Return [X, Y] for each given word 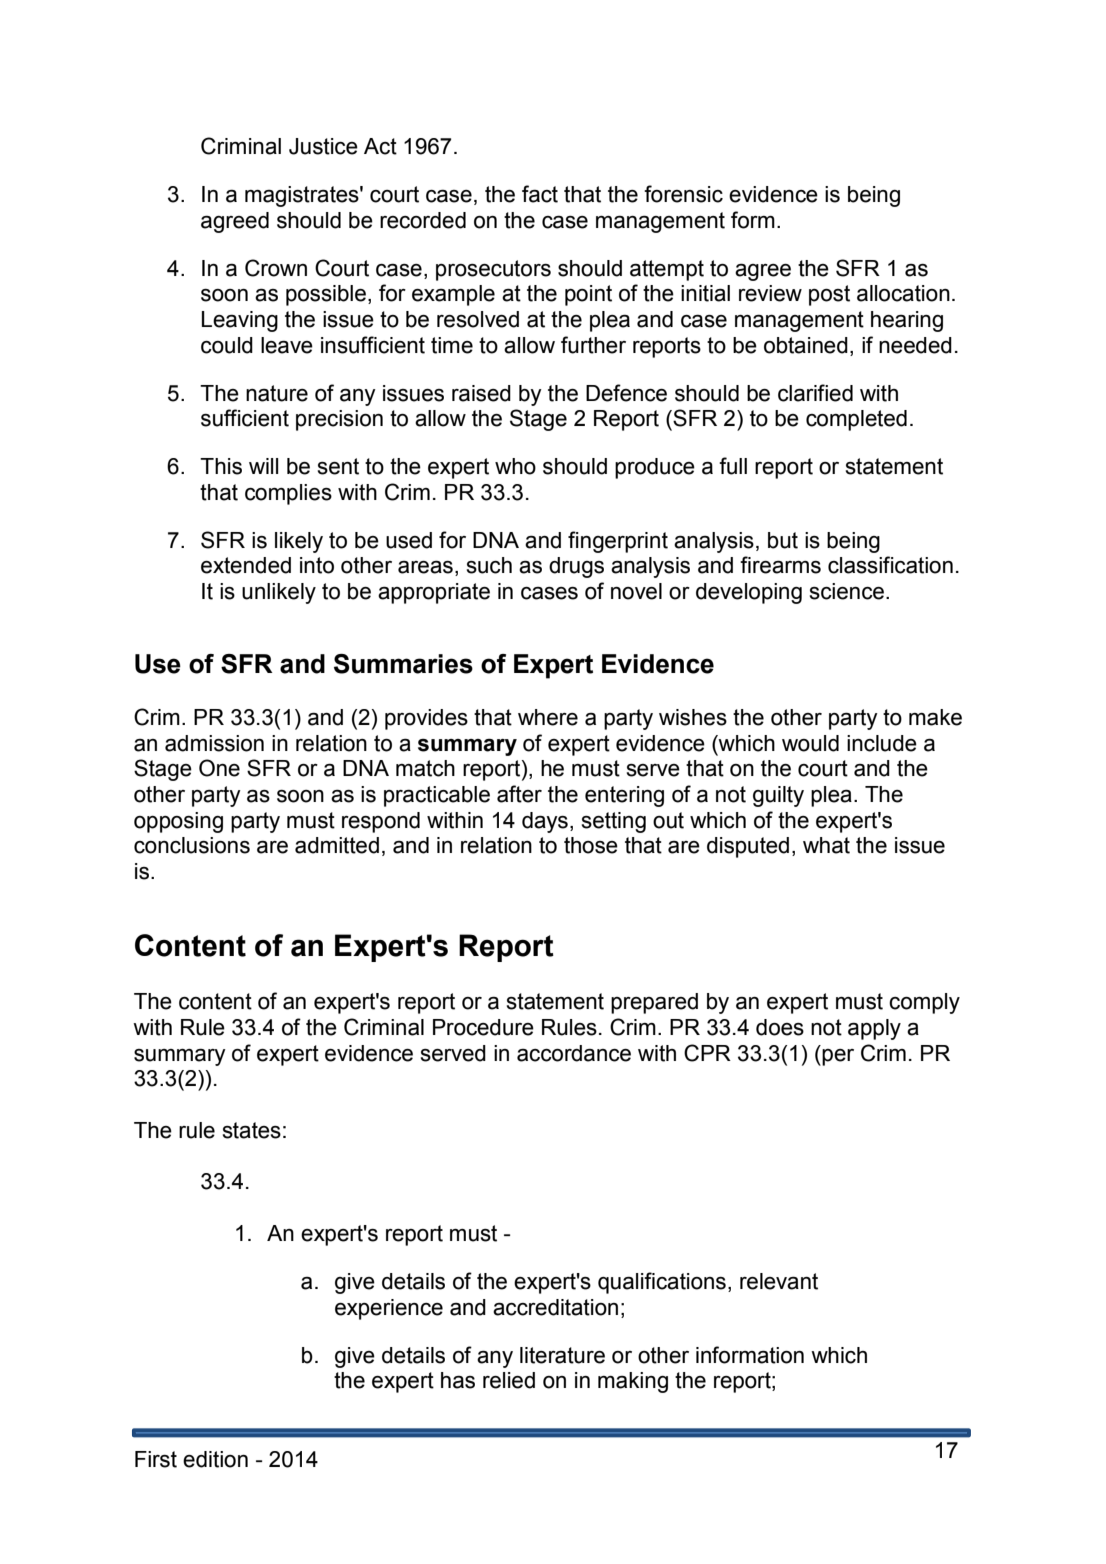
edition [215, 1459]
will [263, 466]
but [783, 540]
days [545, 822]
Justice [323, 146]
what [826, 845]
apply [874, 1029]
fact [540, 194]
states [252, 1130]
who [515, 466]
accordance [574, 1053]
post [829, 295]
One [219, 768]
